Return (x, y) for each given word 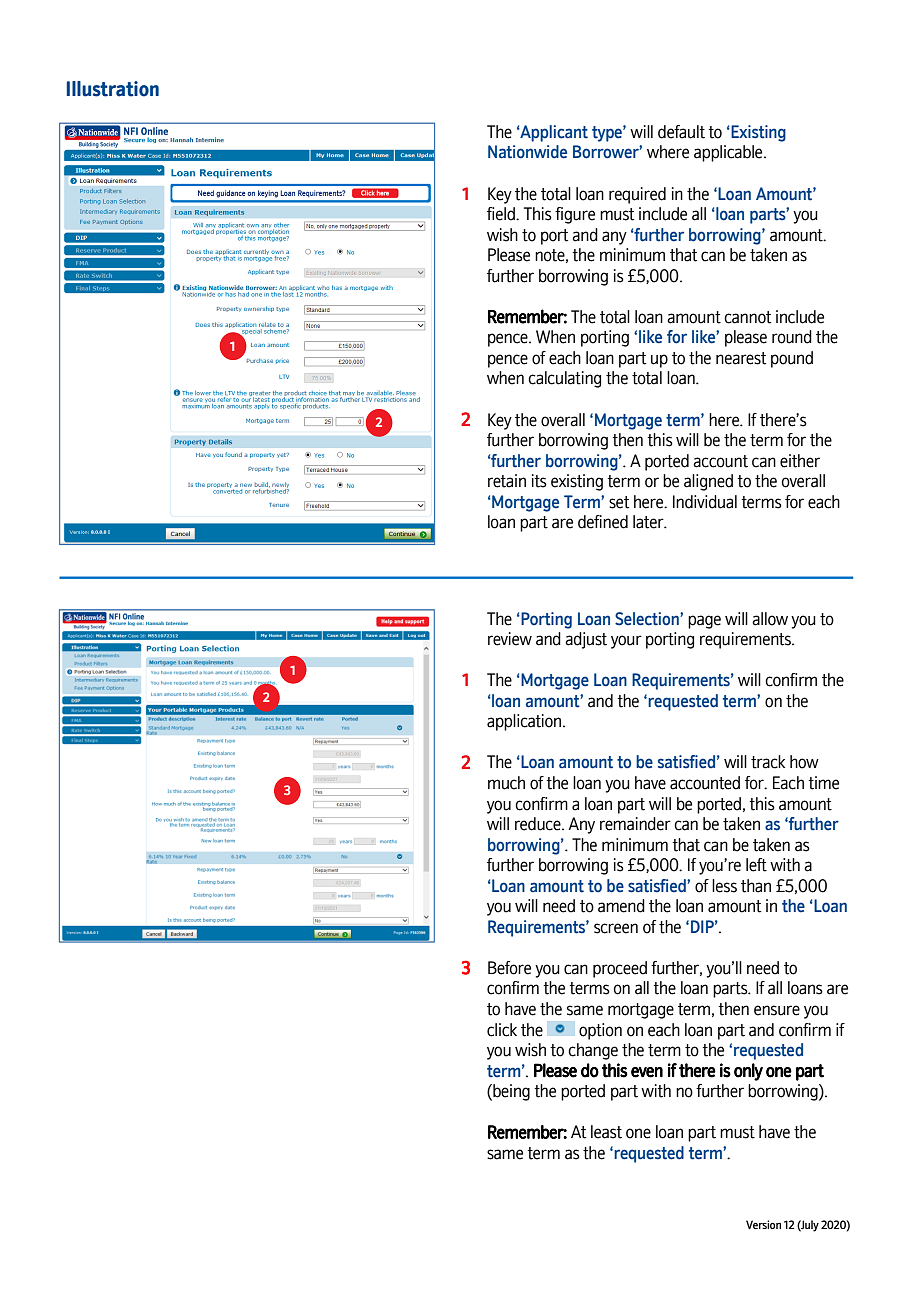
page (704, 622)
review (510, 639)
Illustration (112, 89)
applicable (729, 153)
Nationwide (527, 152)
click (502, 1030)
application (525, 722)
